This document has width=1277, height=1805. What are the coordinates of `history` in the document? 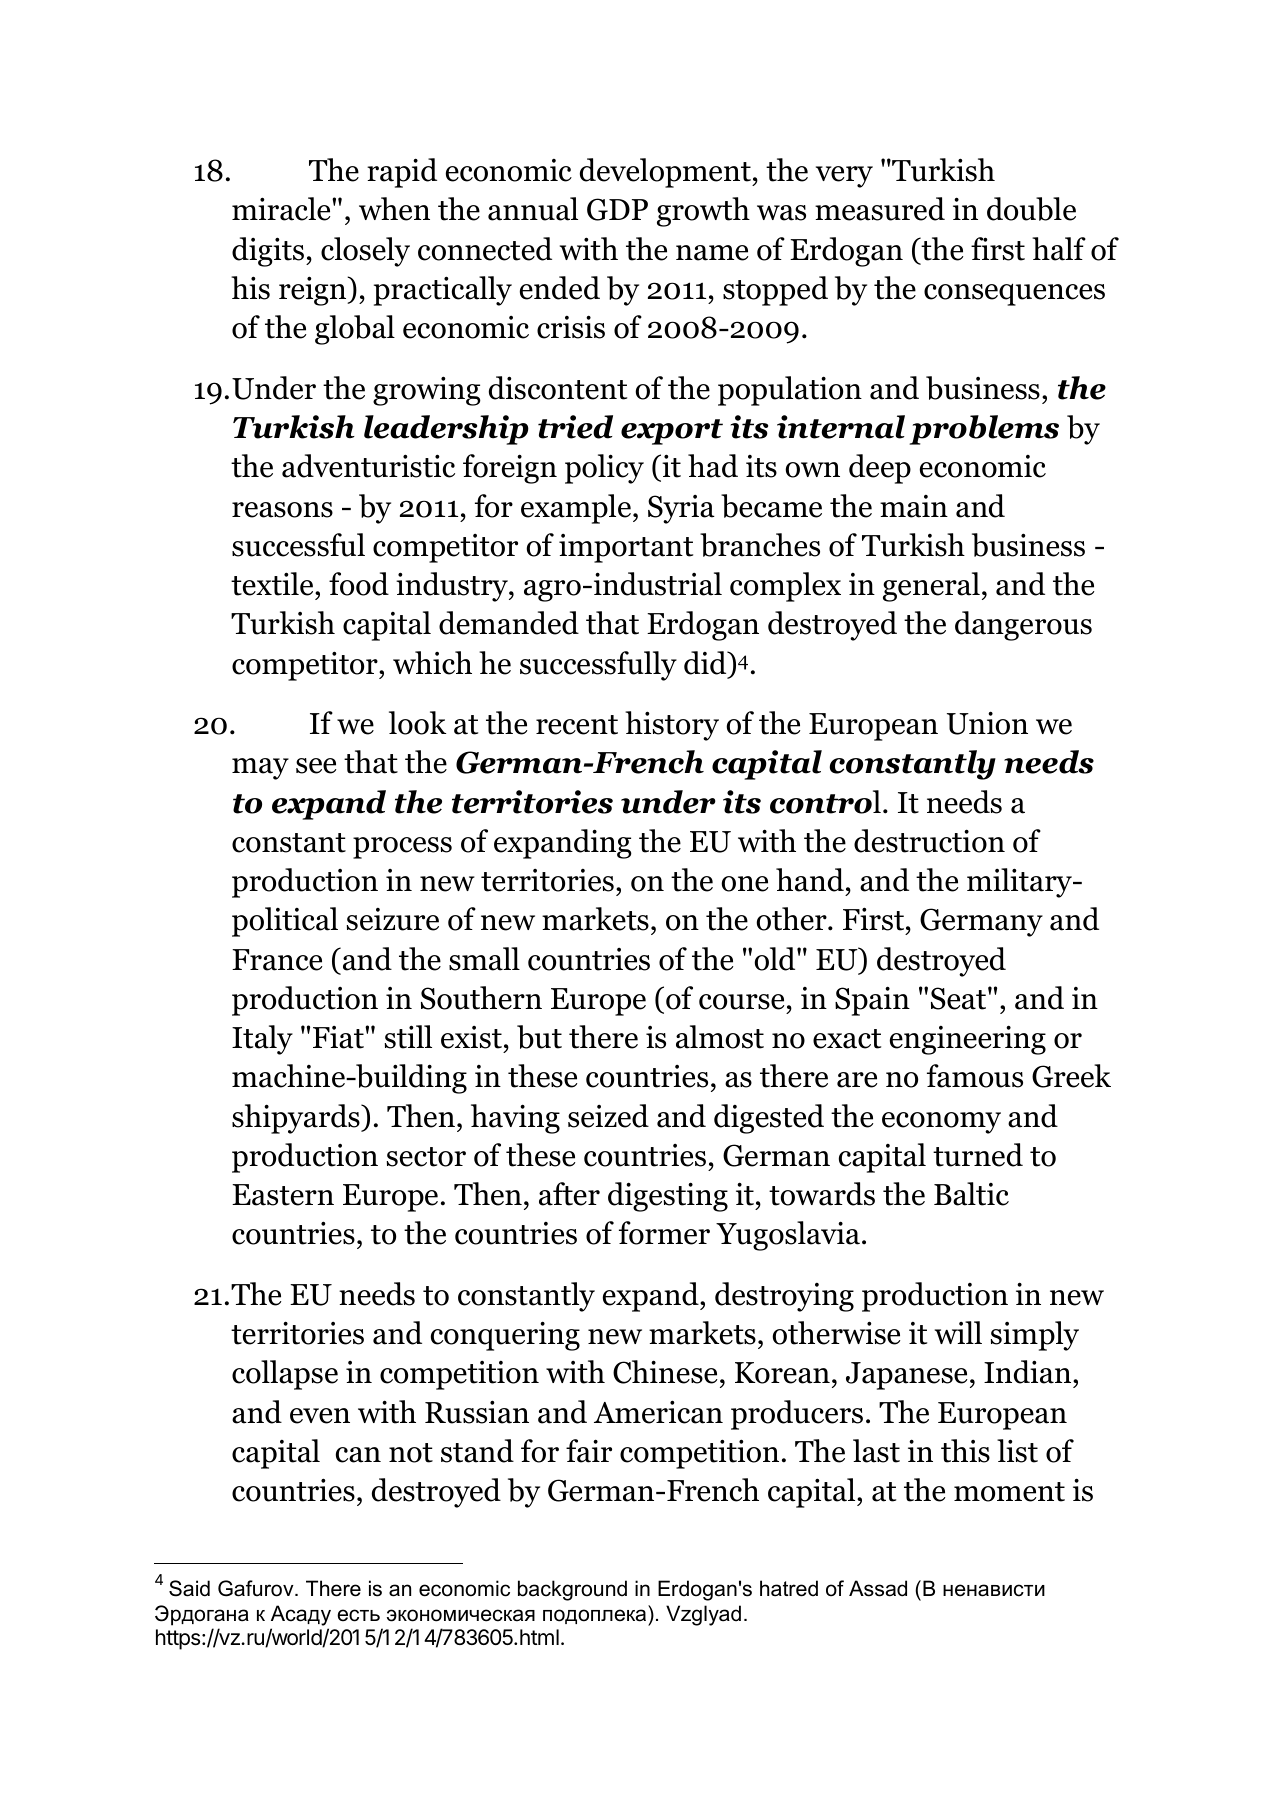 It's located at (672, 726).
